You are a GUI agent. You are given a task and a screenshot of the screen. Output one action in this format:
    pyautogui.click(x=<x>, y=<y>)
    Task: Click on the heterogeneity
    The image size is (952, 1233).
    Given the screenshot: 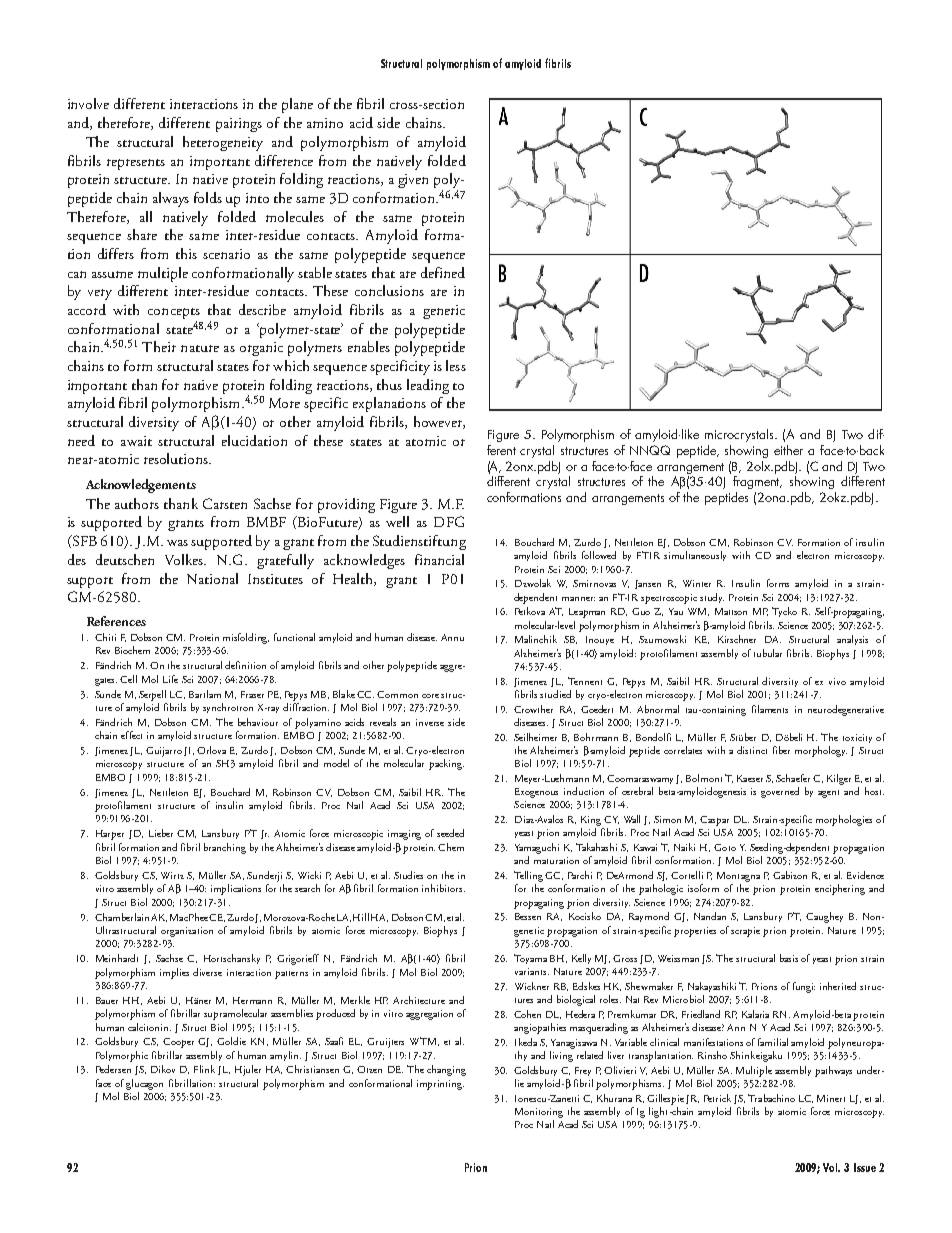 What is the action you would take?
    pyautogui.click(x=223, y=143)
